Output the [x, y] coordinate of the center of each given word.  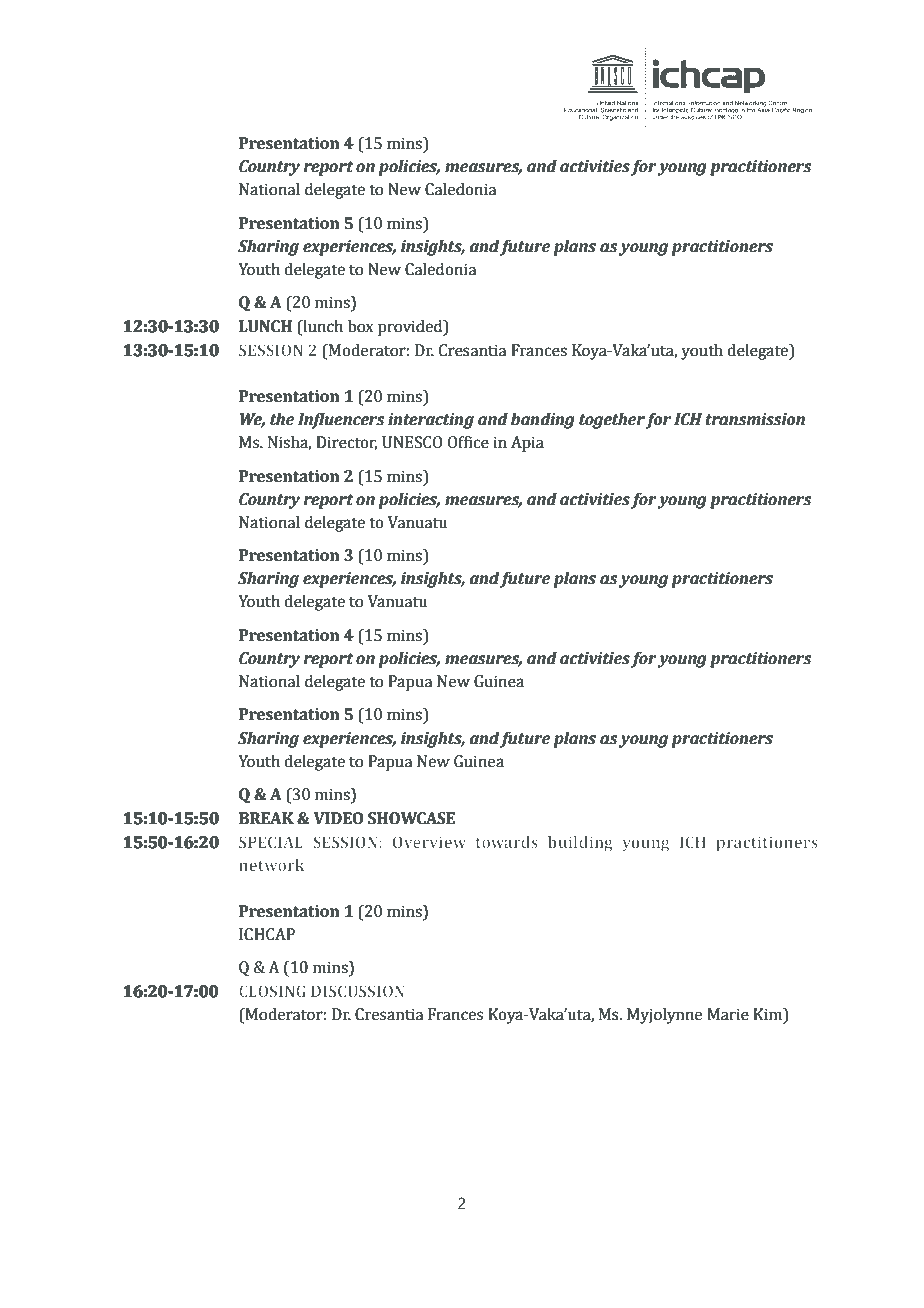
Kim [769, 1015]
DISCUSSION [357, 991]
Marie [728, 1014]
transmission [755, 419]
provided [411, 328]
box [361, 326]
